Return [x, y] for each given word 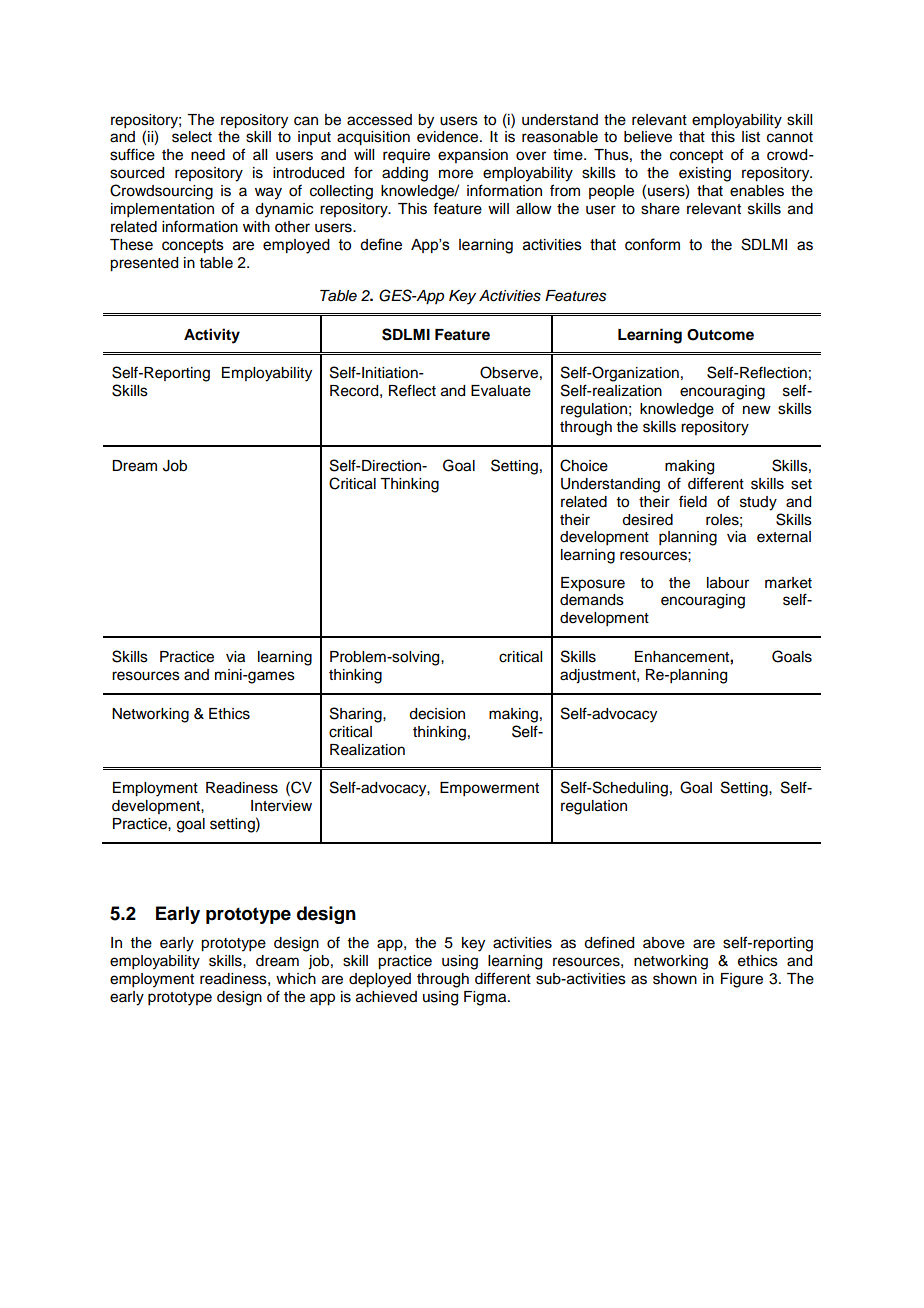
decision [437, 714]
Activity [212, 336]
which [296, 979]
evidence [449, 137]
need [208, 155]
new [757, 410]
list [751, 137]
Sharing [357, 715]
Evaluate [501, 391]
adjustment [599, 676]
